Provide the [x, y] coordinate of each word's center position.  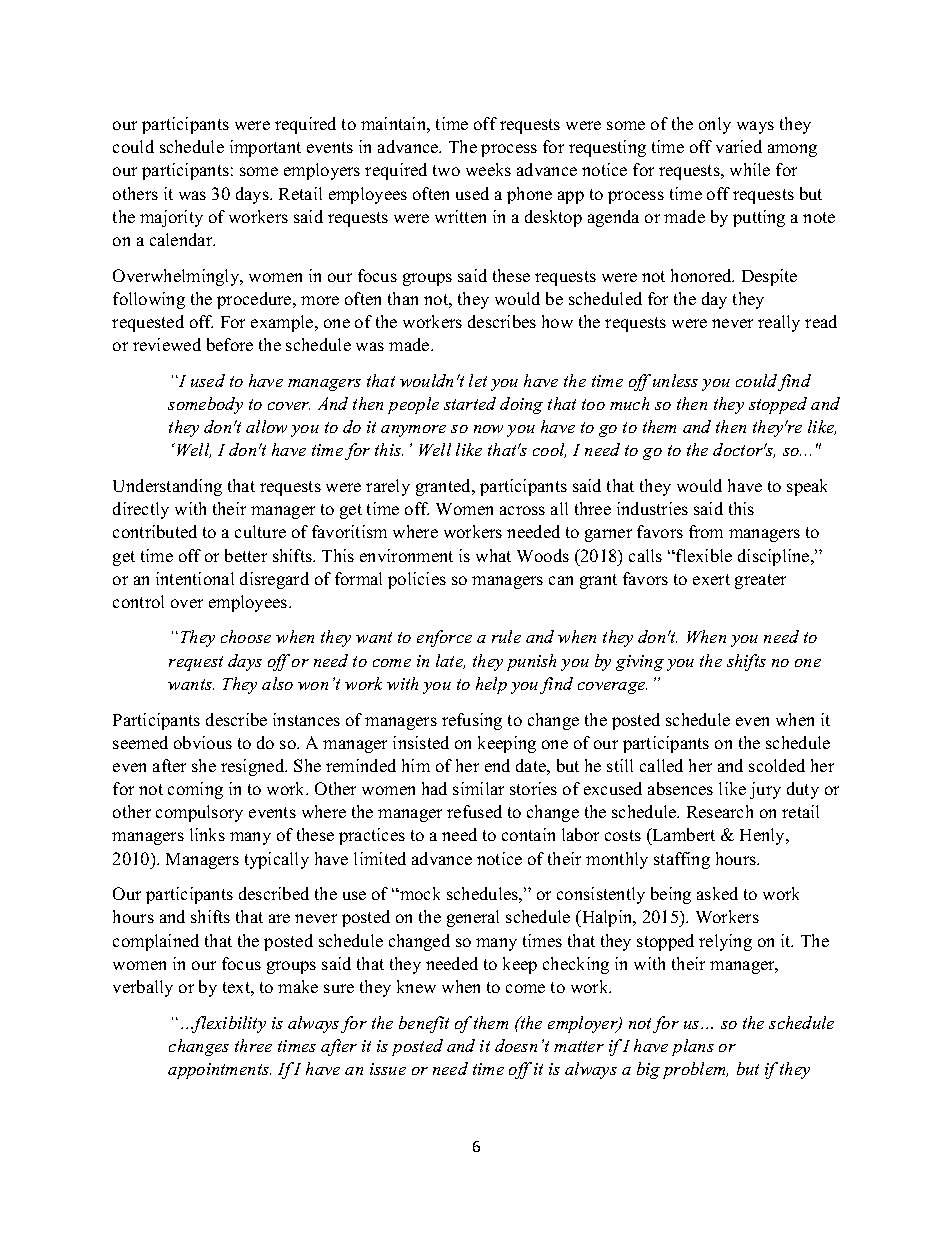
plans [693, 1047]
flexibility [228, 1024]
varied [739, 146]
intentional [195, 578]
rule [506, 636]
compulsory [199, 813]
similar [478, 788]
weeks [488, 169]
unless [675, 380]
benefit [424, 1024]
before [230, 344]
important [265, 148]
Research [720, 811]
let [478, 380]
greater [760, 581]
